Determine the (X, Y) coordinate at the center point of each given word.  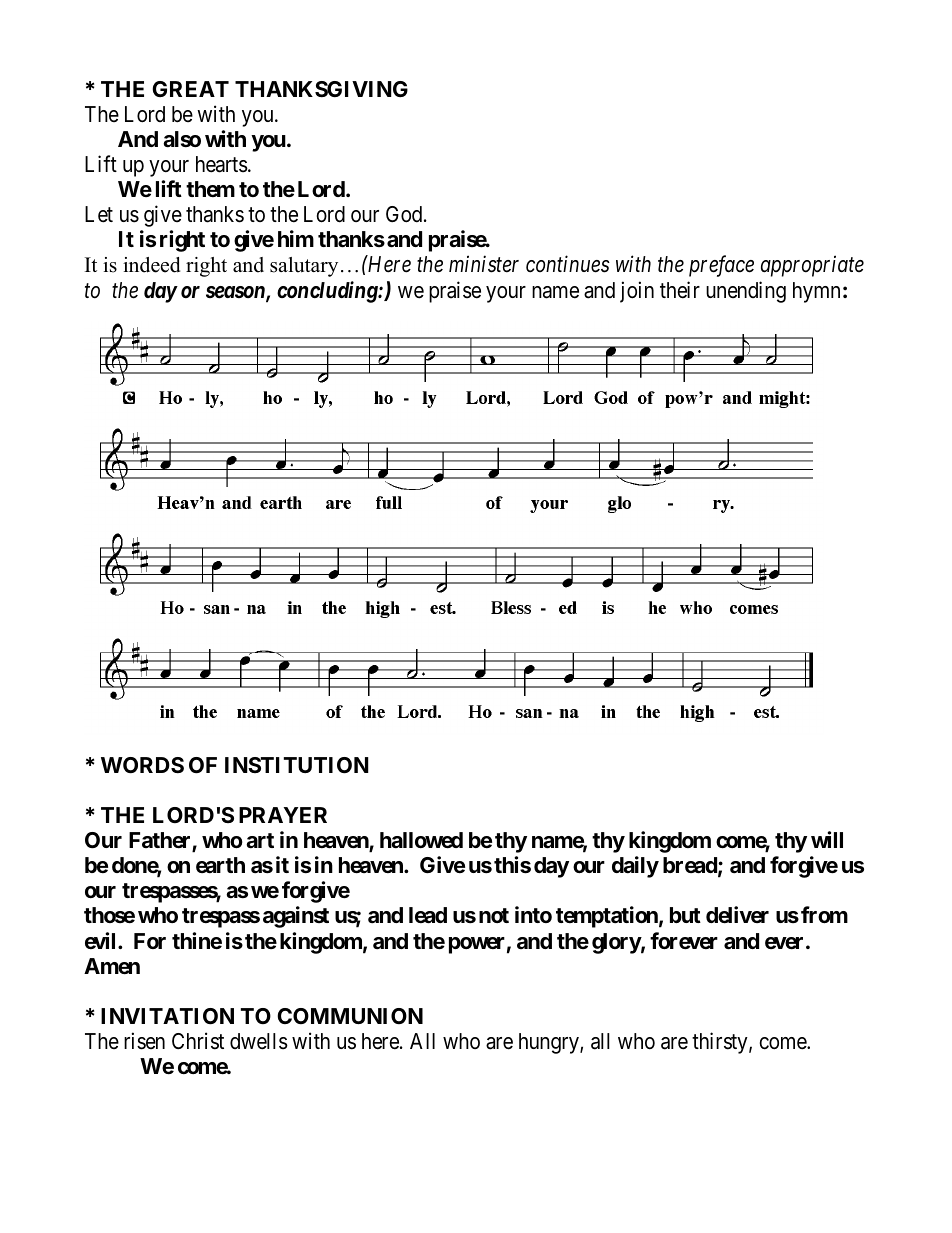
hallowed (421, 840)
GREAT (190, 89)
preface (721, 266)
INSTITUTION (297, 765)
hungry (550, 1043)
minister (484, 264)
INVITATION (167, 1016)
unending (746, 292)
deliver (737, 915)
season (236, 293)
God (405, 214)
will (827, 839)
